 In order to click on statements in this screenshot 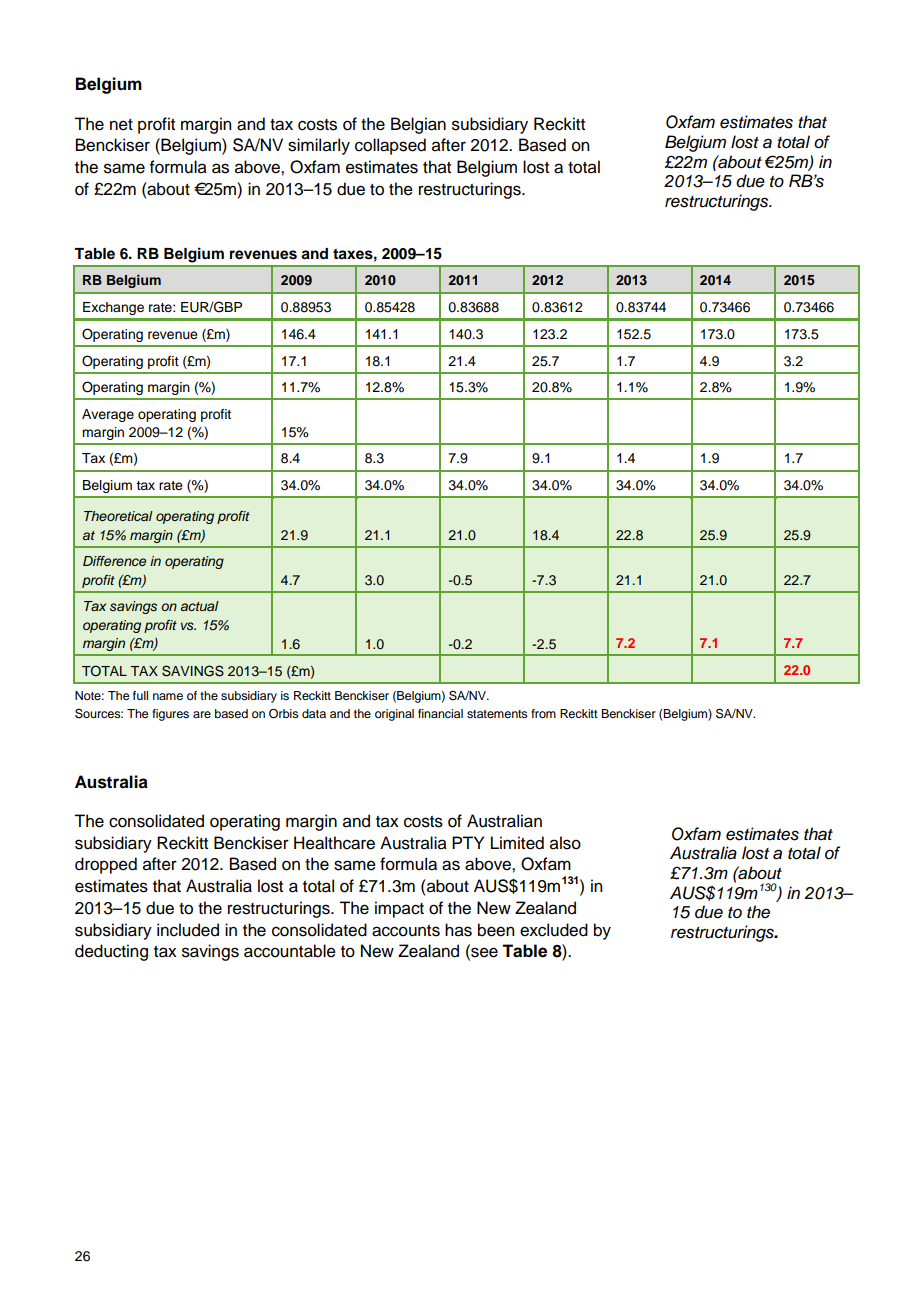, I will do `click(497, 714)`.
